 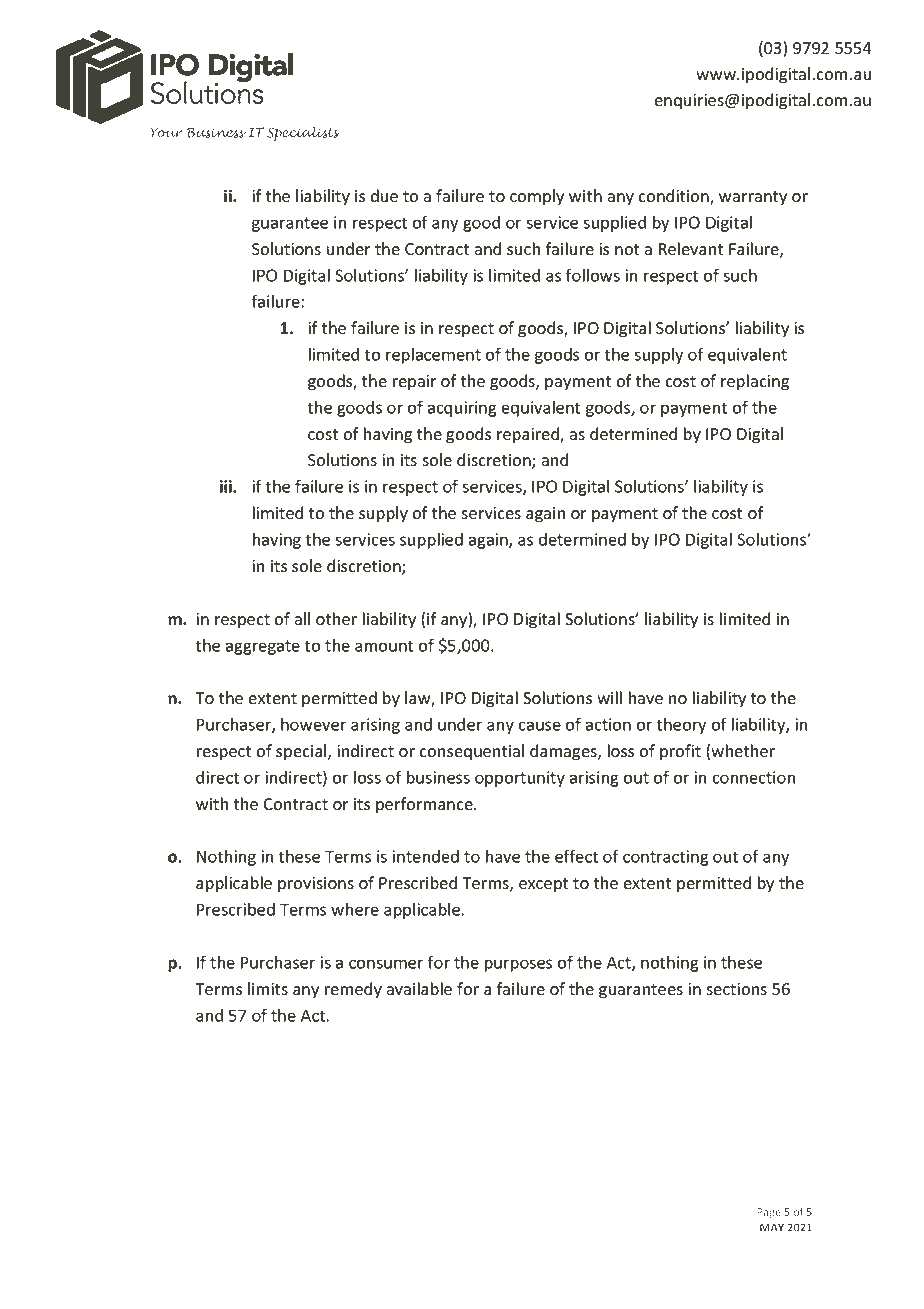 What do you see at coordinates (425, 856) in the screenshot?
I see `intended` at bounding box center [425, 856].
